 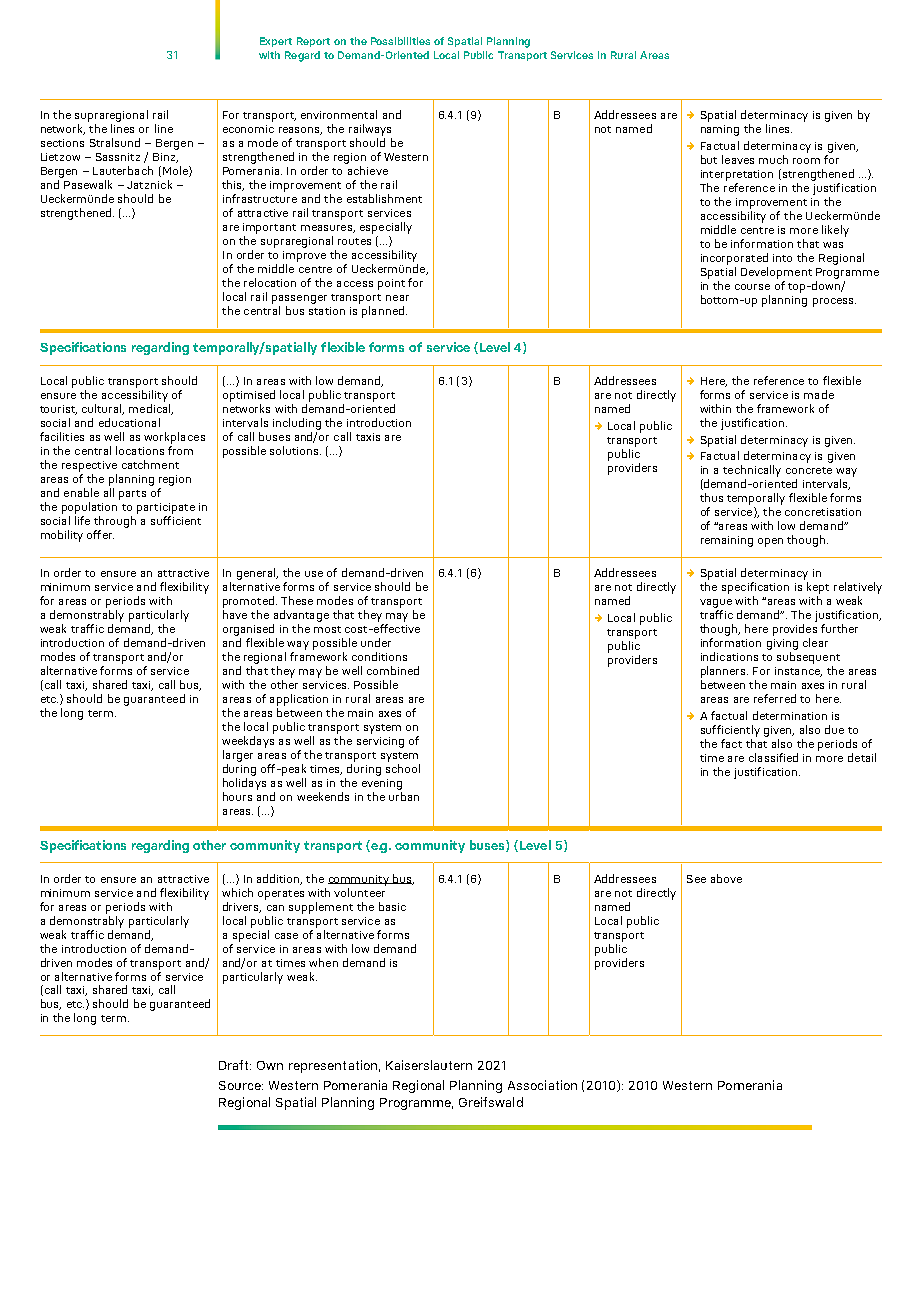 I want to click on Possibilities, so click(x=400, y=41).
